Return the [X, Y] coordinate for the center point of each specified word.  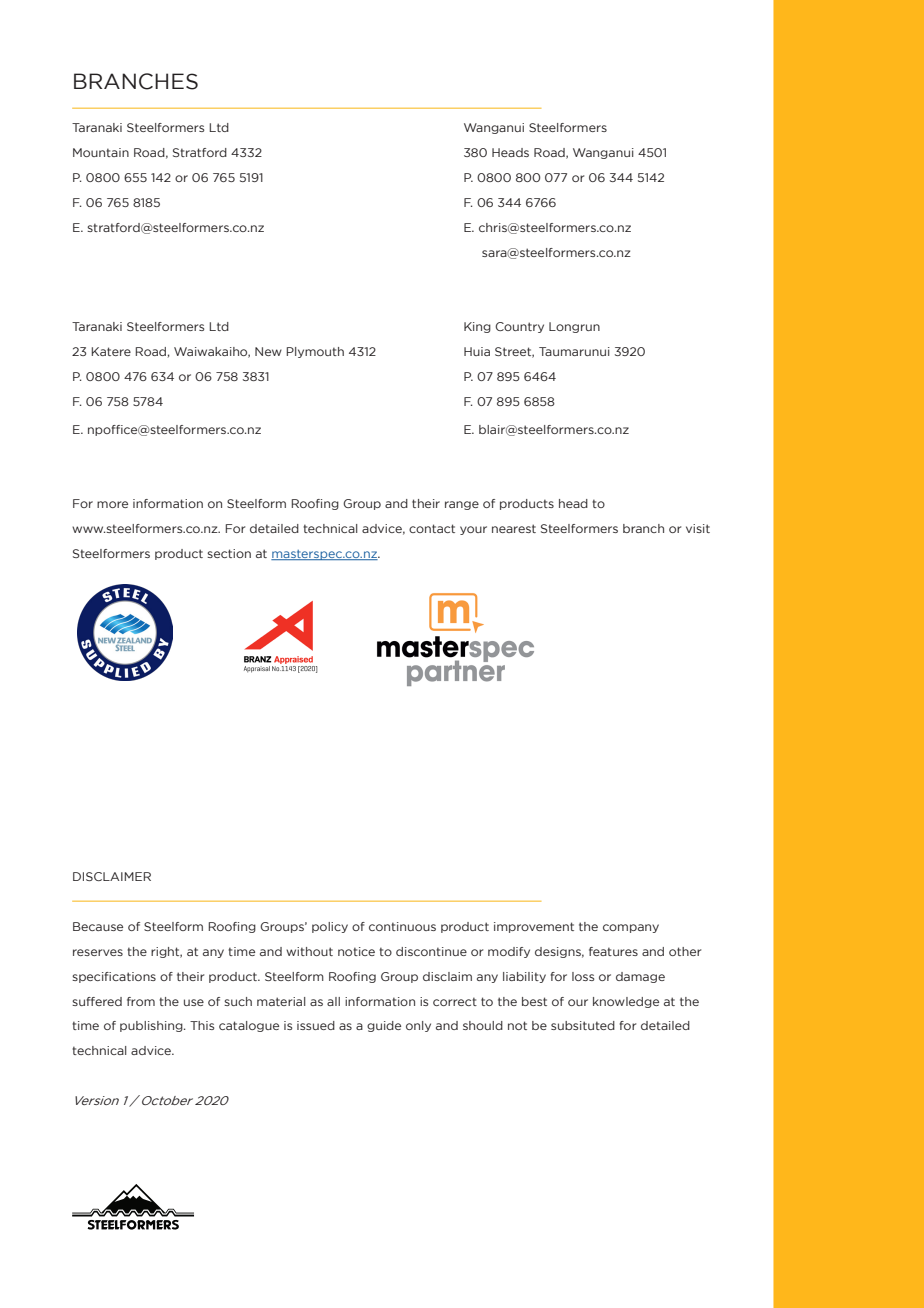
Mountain [101, 152]
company [631, 928]
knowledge [626, 1002]
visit [698, 528]
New [268, 351]
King [477, 327]
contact [432, 528]
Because [98, 926]
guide [384, 1026]
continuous [402, 926]
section [229, 553]
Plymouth [315, 352]
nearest [514, 528]
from [141, 1001]
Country [519, 327]
